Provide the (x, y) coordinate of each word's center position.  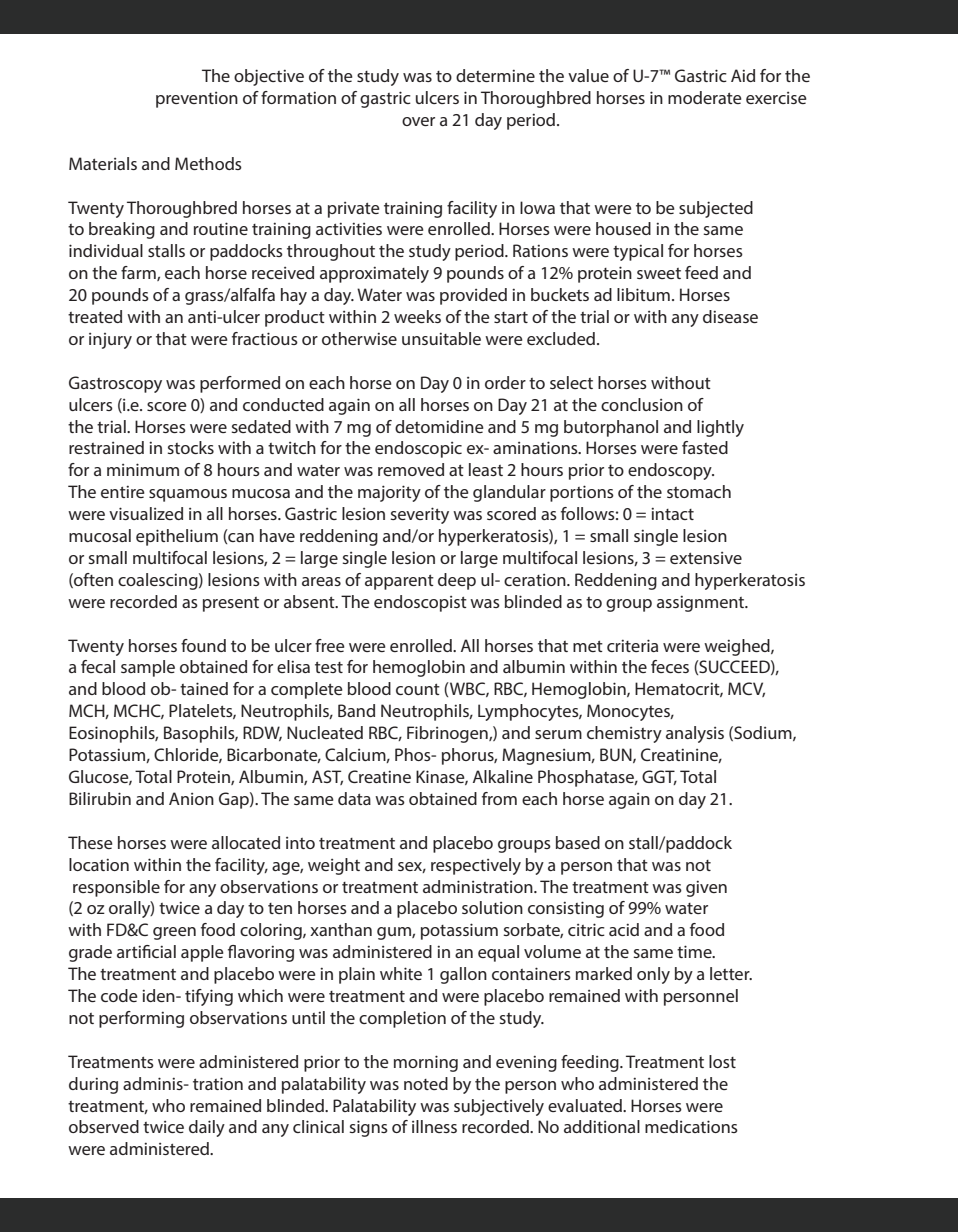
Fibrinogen (448, 734)
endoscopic (418, 449)
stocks (191, 447)
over (418, 121)
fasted (705, 447)
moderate (705, 97)
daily (207, 1128)
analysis (695, 734)
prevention (197, 100)
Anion (191, 798)
